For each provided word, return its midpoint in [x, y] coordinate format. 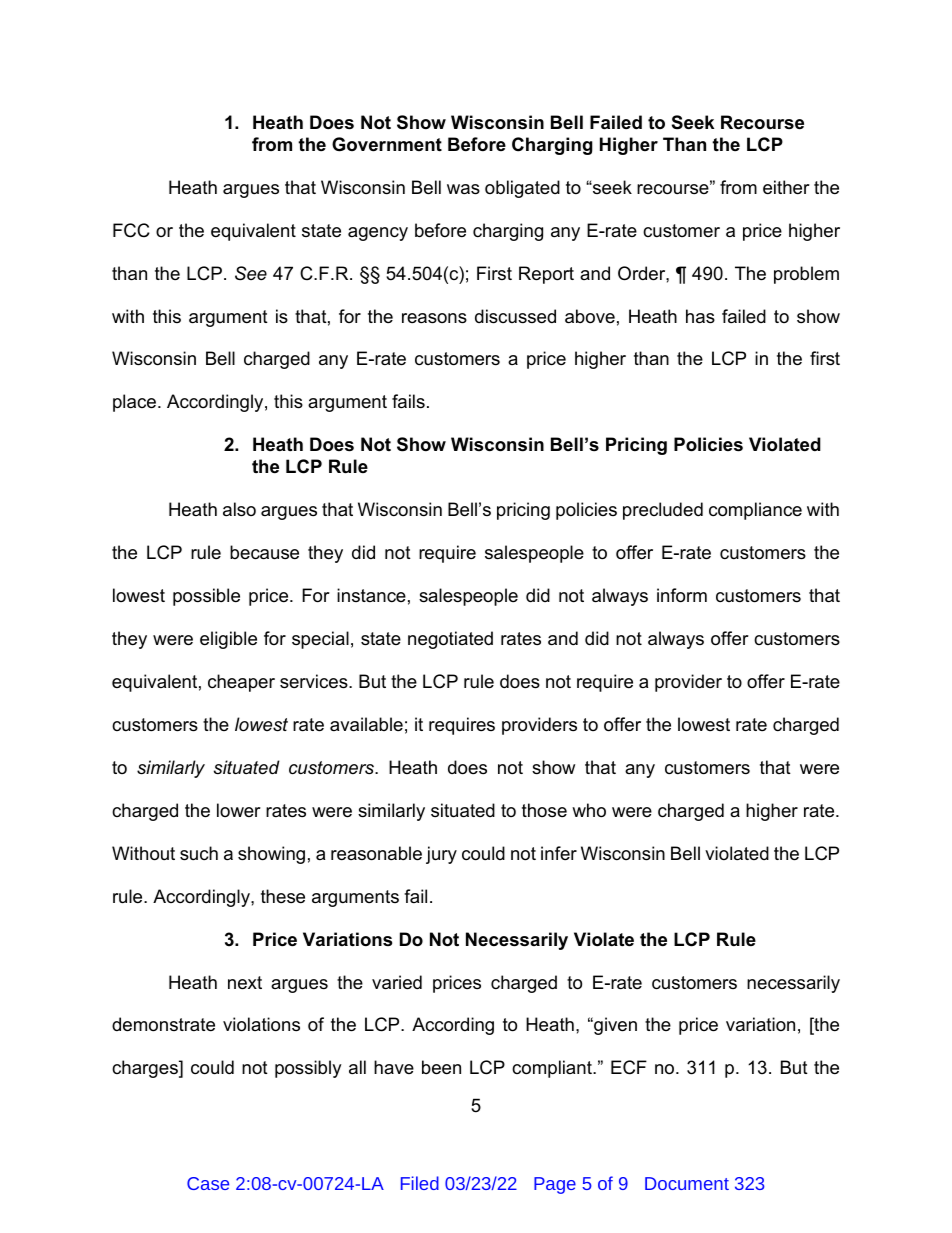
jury [441, 855]
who [589, 810]
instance [371, 595]
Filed [420, 1183]
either [786, 187]
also [239, 509]
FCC [131, 230]
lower [239, 810]
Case [208, 1183]
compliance [755, 511]
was [463, 189]
